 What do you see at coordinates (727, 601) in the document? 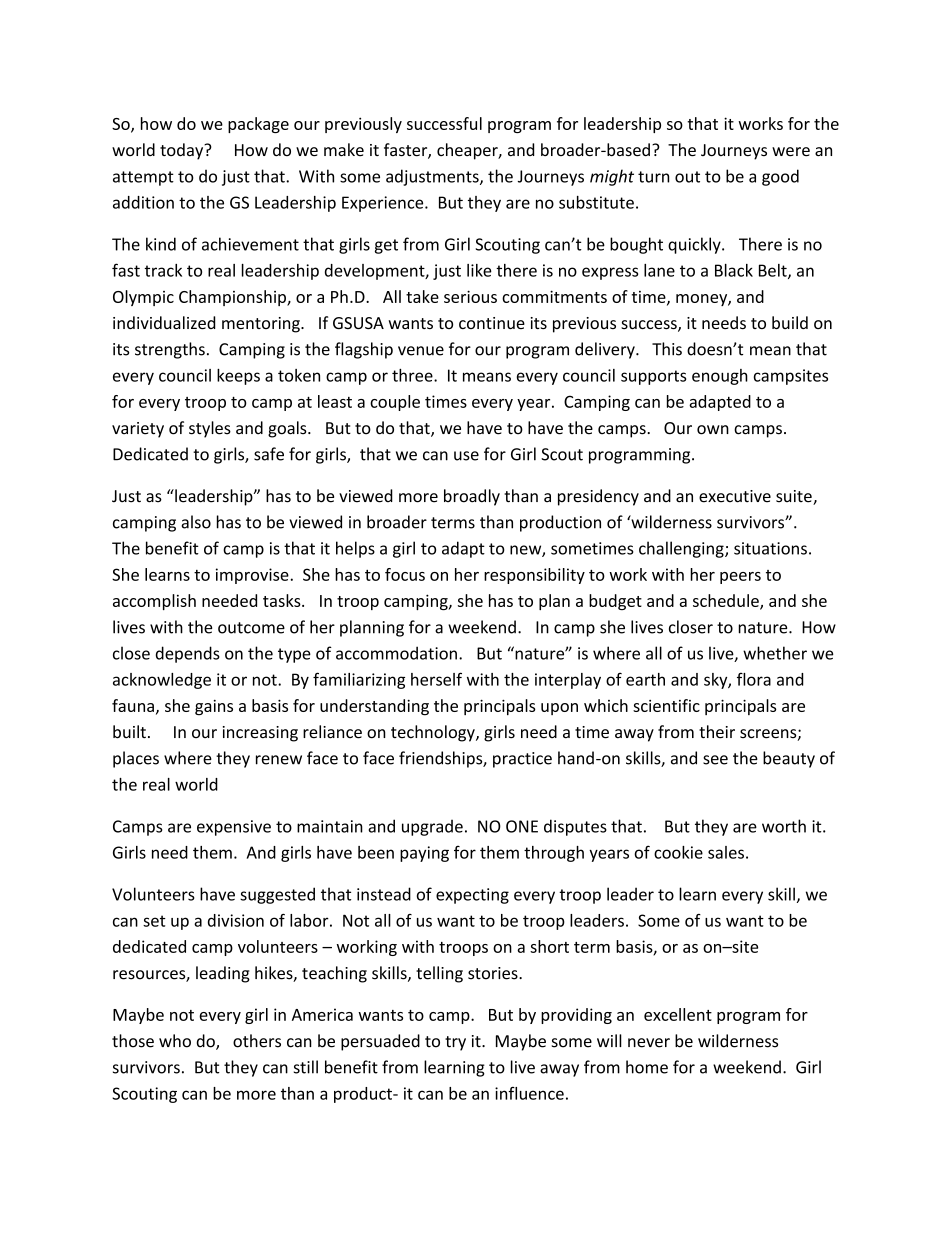
I see `schedule` at bounding box center [727, 601].
